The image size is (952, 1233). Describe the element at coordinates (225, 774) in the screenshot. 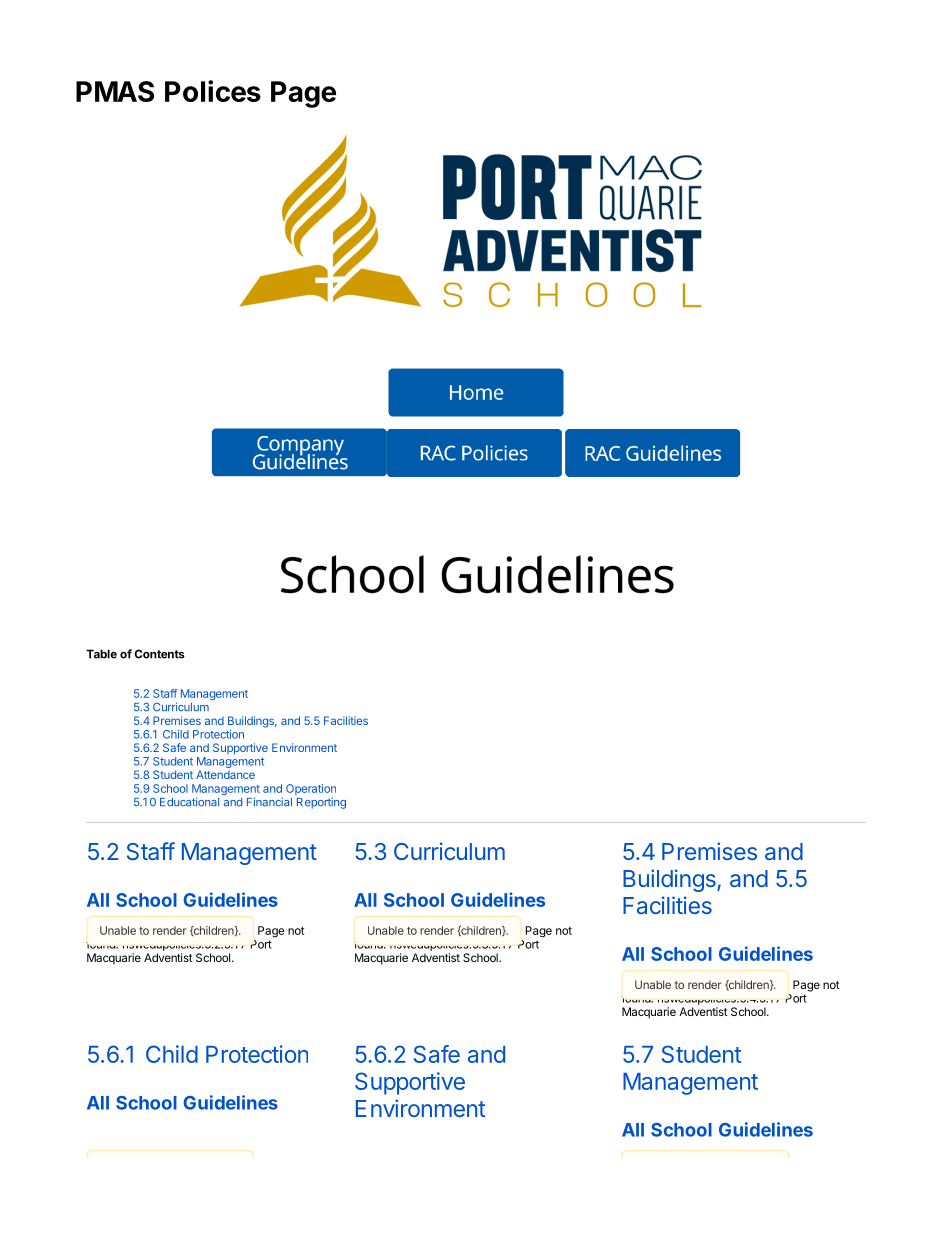

I see `Attendance` at that location.
